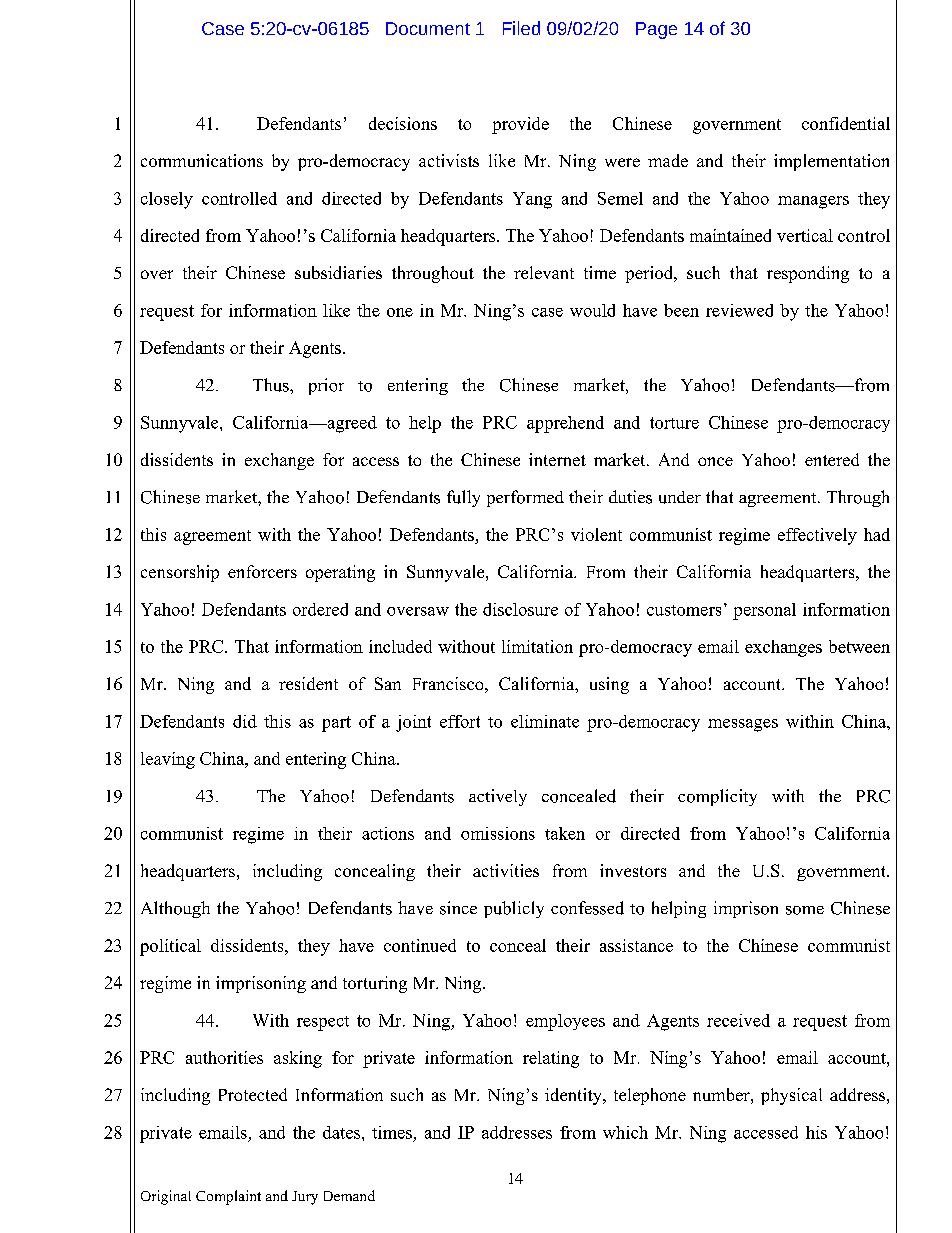 This screenshot has width=952, height=1233. Describe the element at coordinates (338, 272) in the screenshot. I see `subsidiaries` at that location.
